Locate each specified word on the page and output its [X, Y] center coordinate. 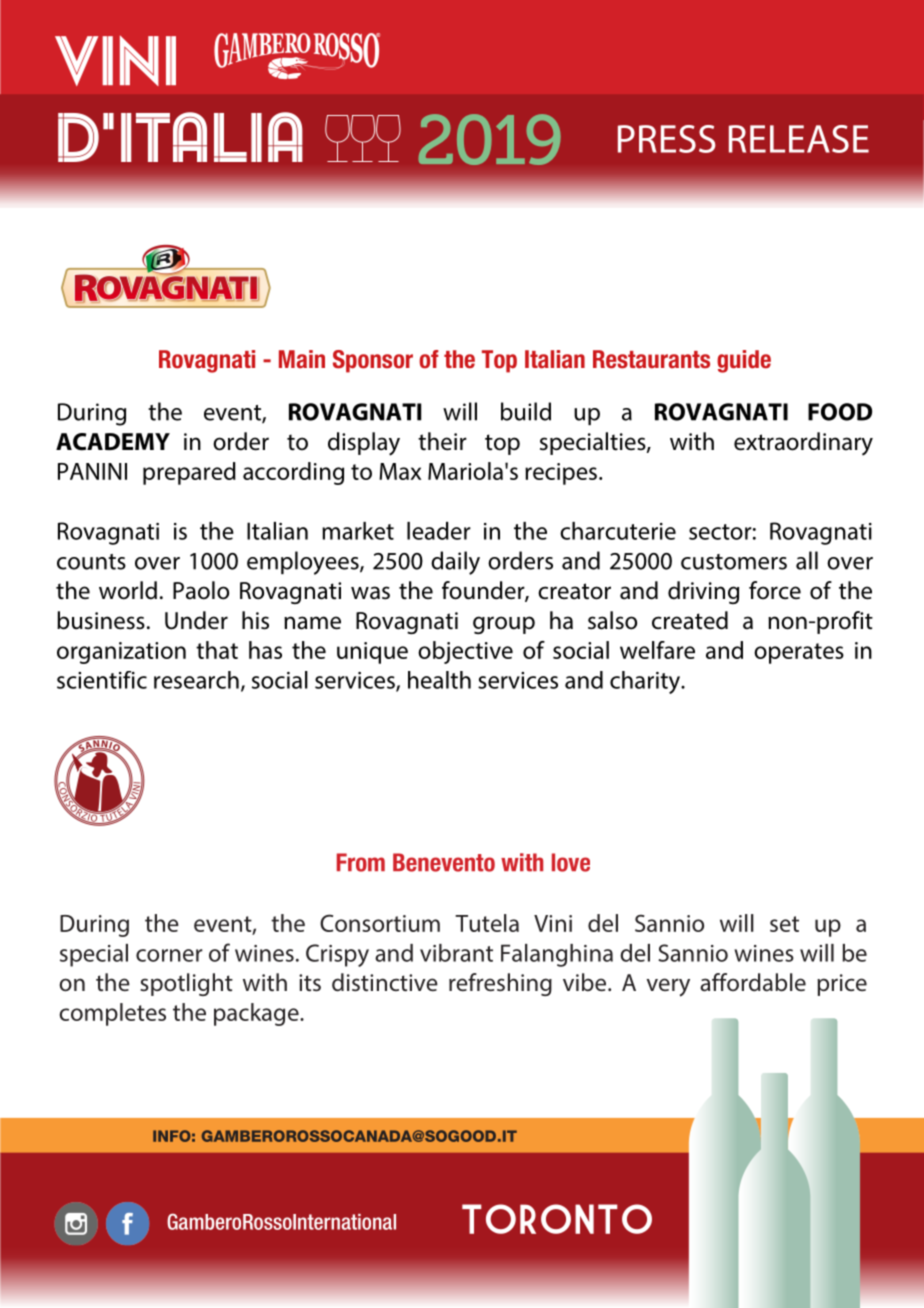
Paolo [201, 590]
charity [646, 682]
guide [744, 361]
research [196, 680]
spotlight [186, 984]
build [526, 411]
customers [734, 562]
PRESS [667, 139]
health [439, 680]
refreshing [500, 984]
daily [455, 563]
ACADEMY [113, 442]
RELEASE [799, 139]
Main [302, 359]
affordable [753, 982]
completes [112, 1014]
